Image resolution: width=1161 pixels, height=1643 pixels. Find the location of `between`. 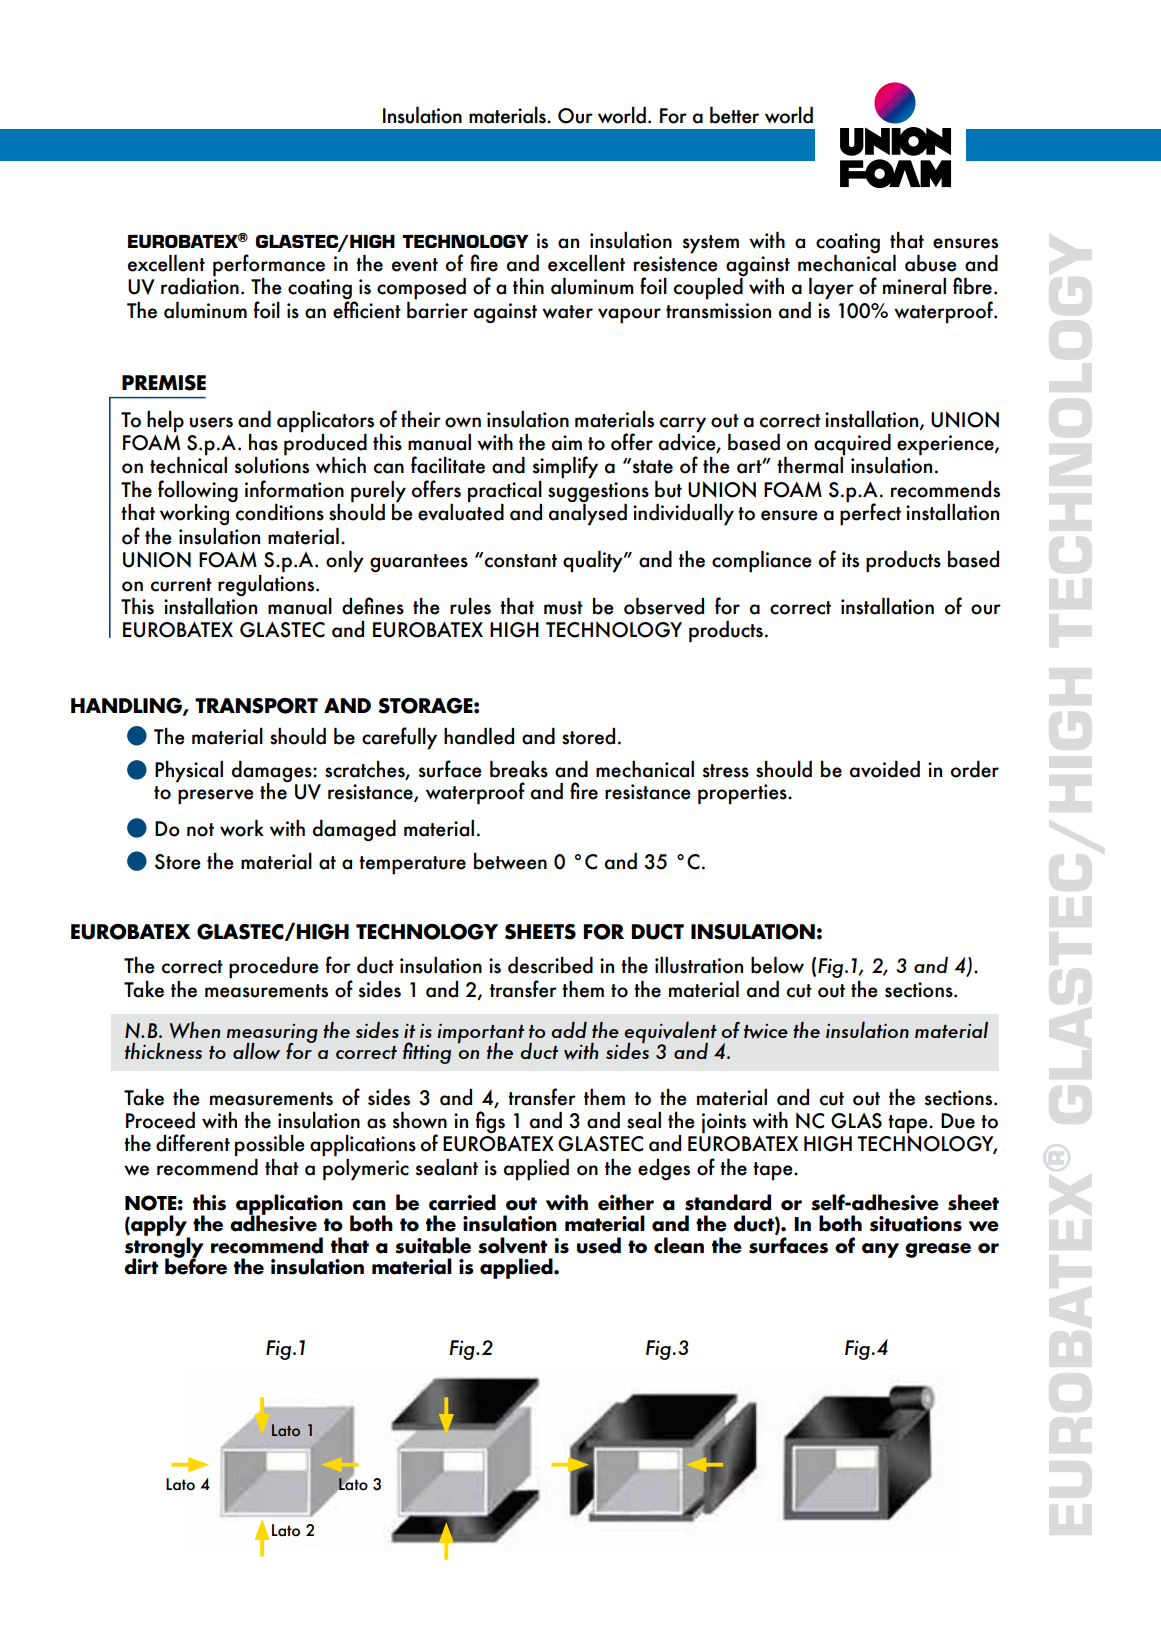

between is located at coordinates (510, 861).
